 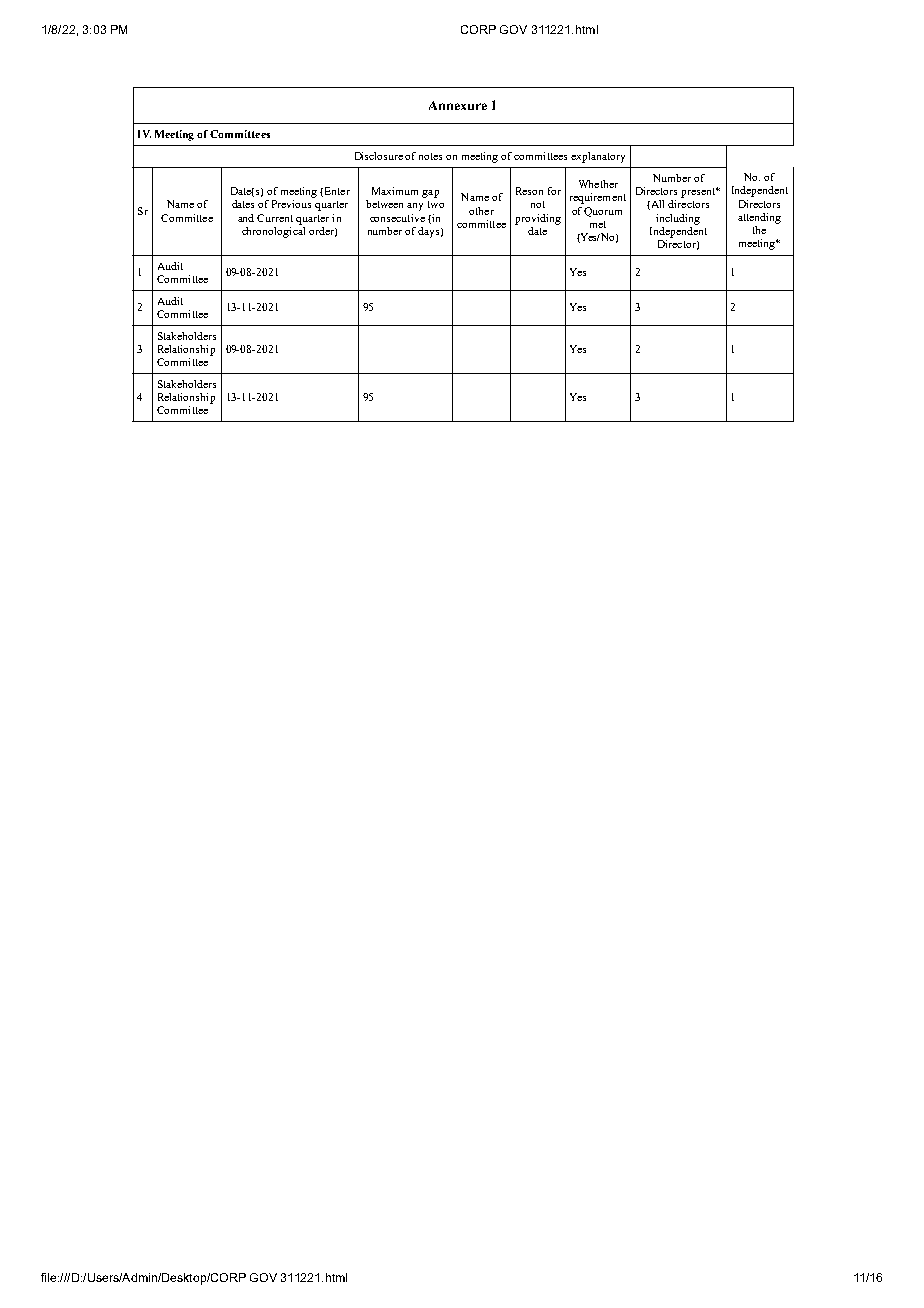 I want to click on met, so click(x=598, y=224).
